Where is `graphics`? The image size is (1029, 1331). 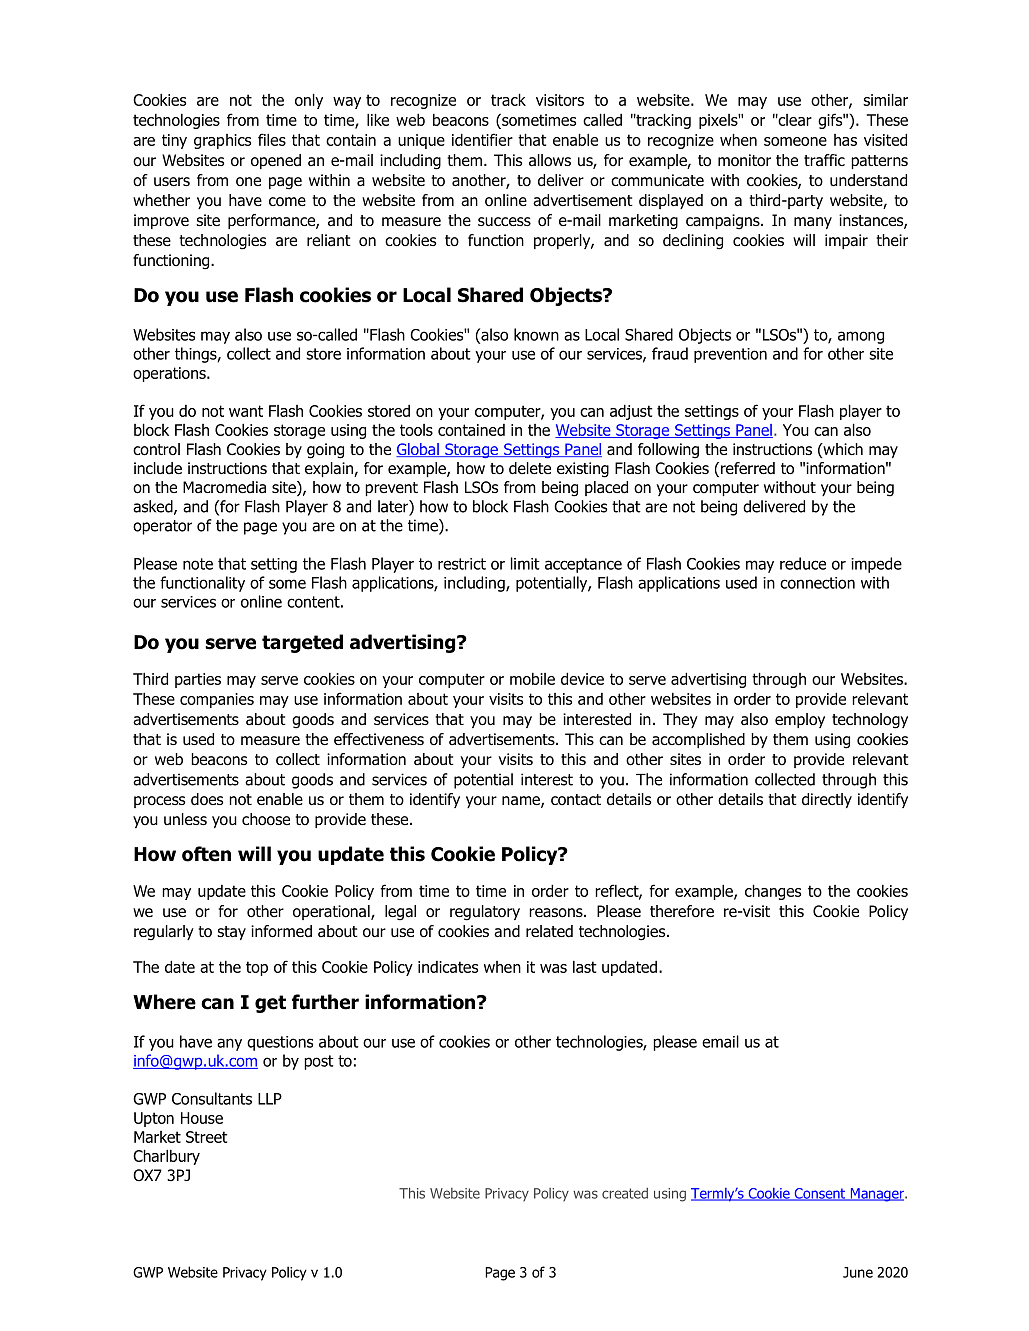 graphics is located at coordinates (222, 141).
